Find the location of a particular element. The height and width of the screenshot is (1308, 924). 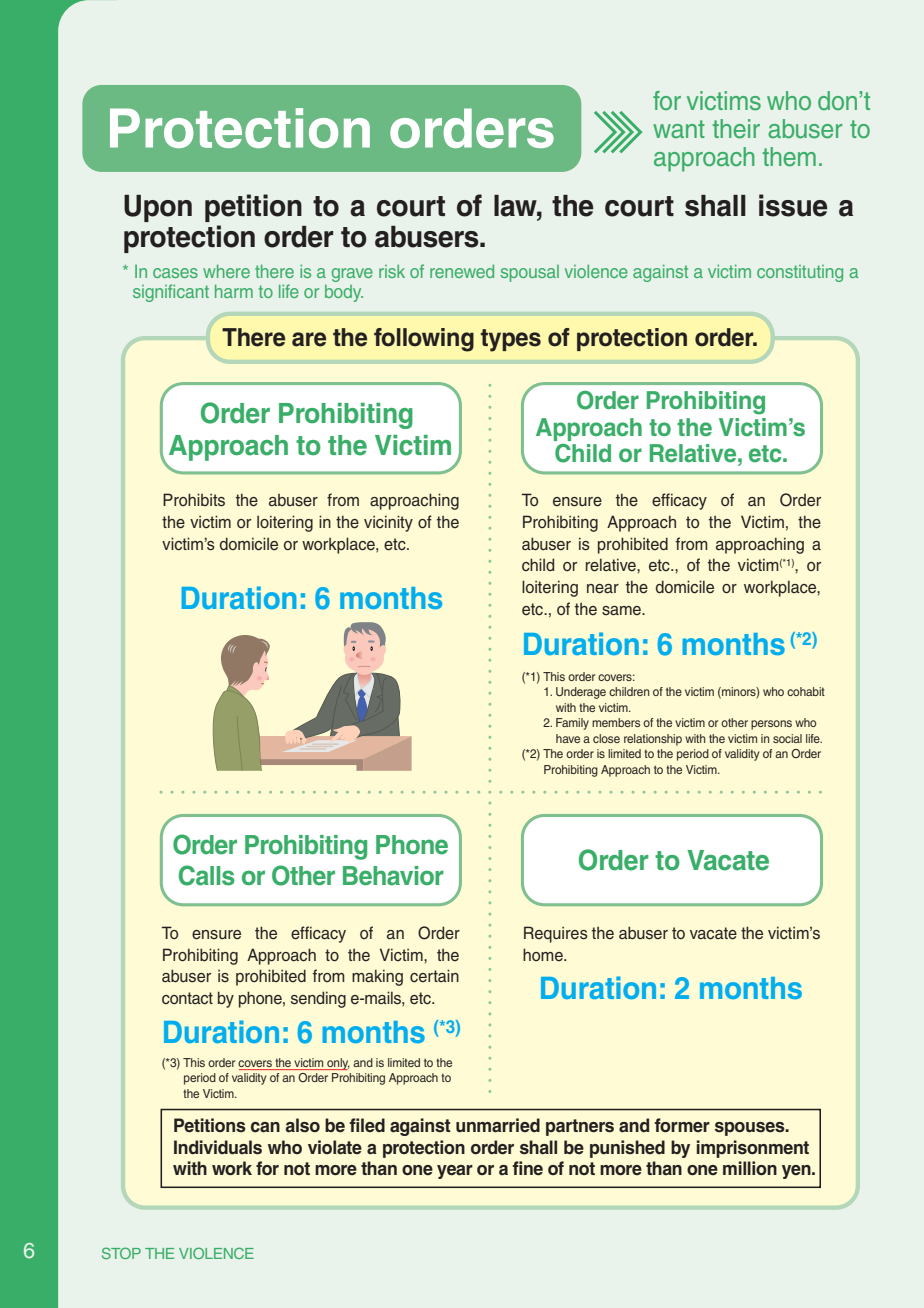

Upon is located at coordinates (158, 208).
